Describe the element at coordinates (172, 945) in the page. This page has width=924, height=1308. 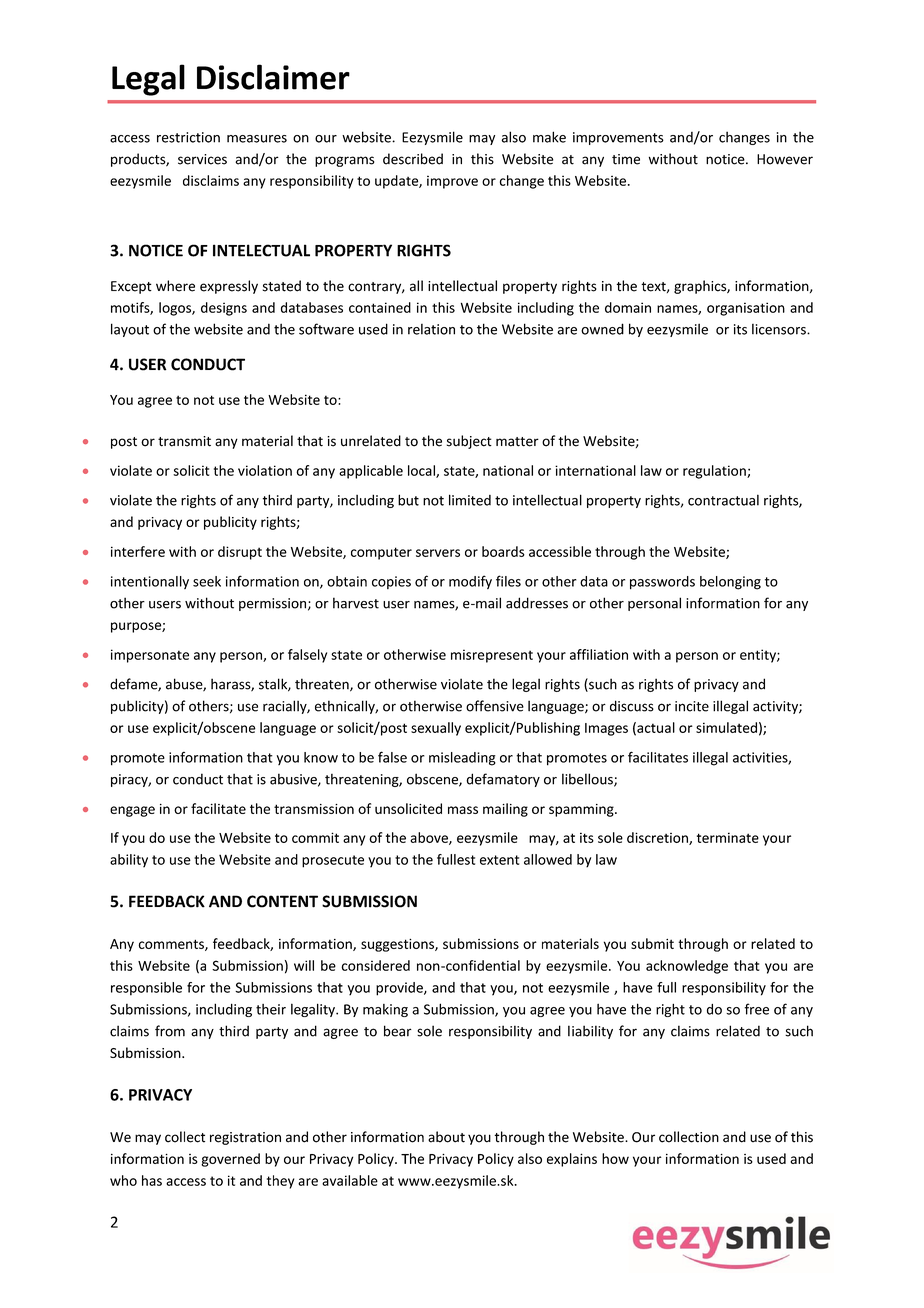
I see `comments` at that location.
